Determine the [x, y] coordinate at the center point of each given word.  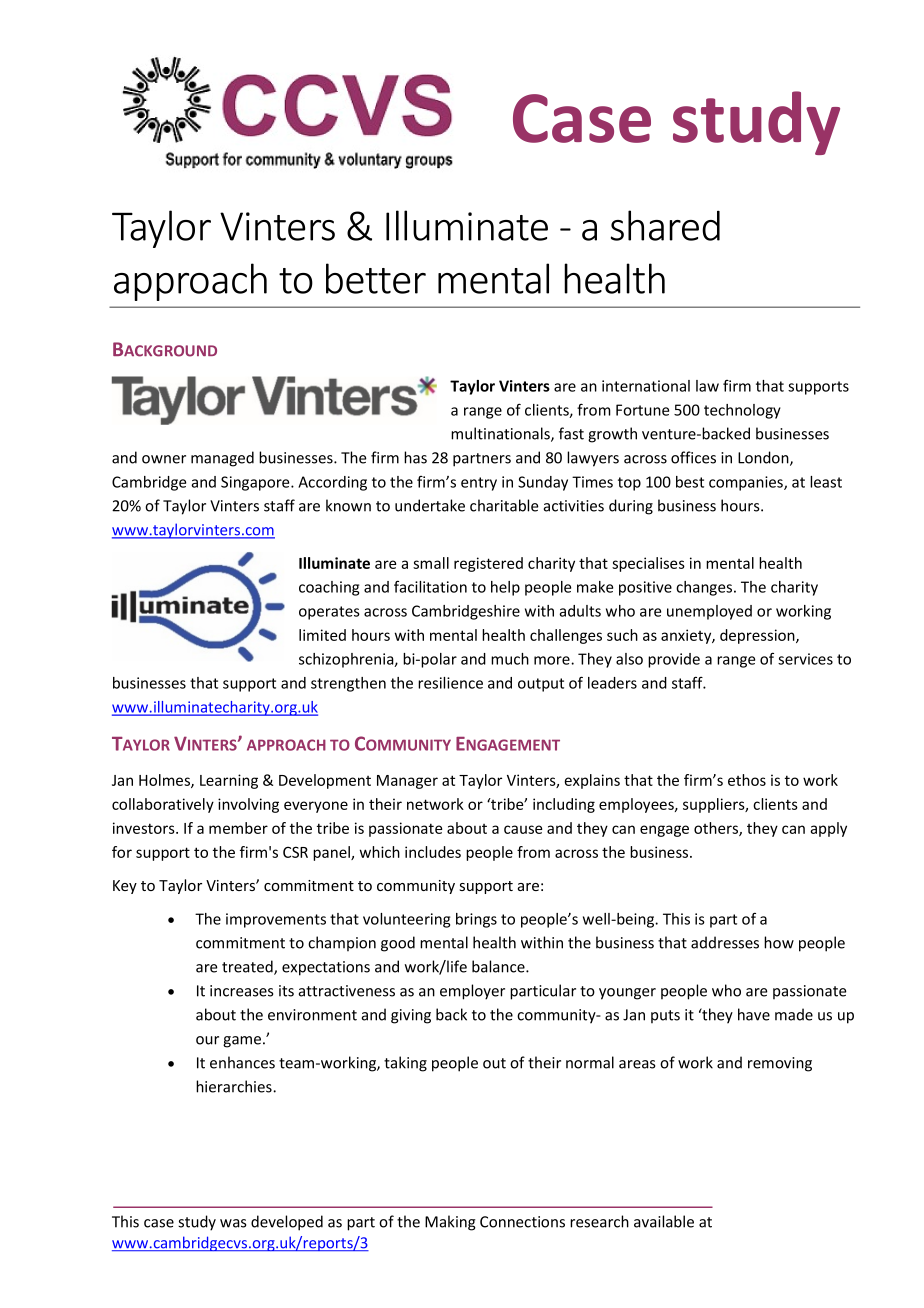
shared [665, 225]
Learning [229, 781]
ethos [747, 780]
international [646, 386]
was [233, 1223]
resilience [450, 683]
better [376, 278]
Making [450, 1223]
